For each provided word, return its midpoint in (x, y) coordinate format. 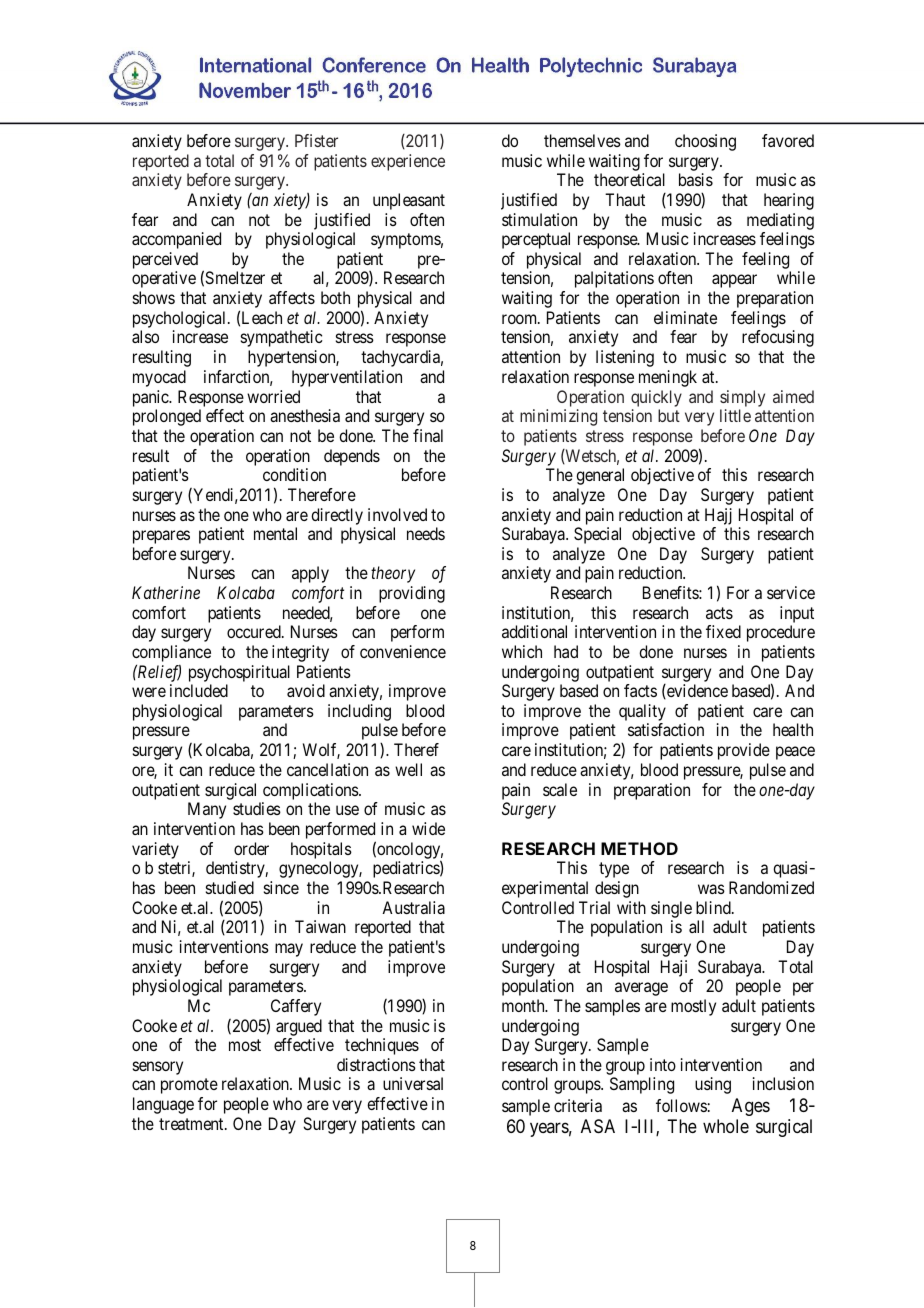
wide (428, 828)
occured (255, 631)
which (522, 651)
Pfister (316, 140)
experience (408, 162)
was (711, 889)
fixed (723, 631)
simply (742, 398)
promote (189, 1086)
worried (273, 396)
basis (696, 179)
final (428, 435)
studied (230, 887)
